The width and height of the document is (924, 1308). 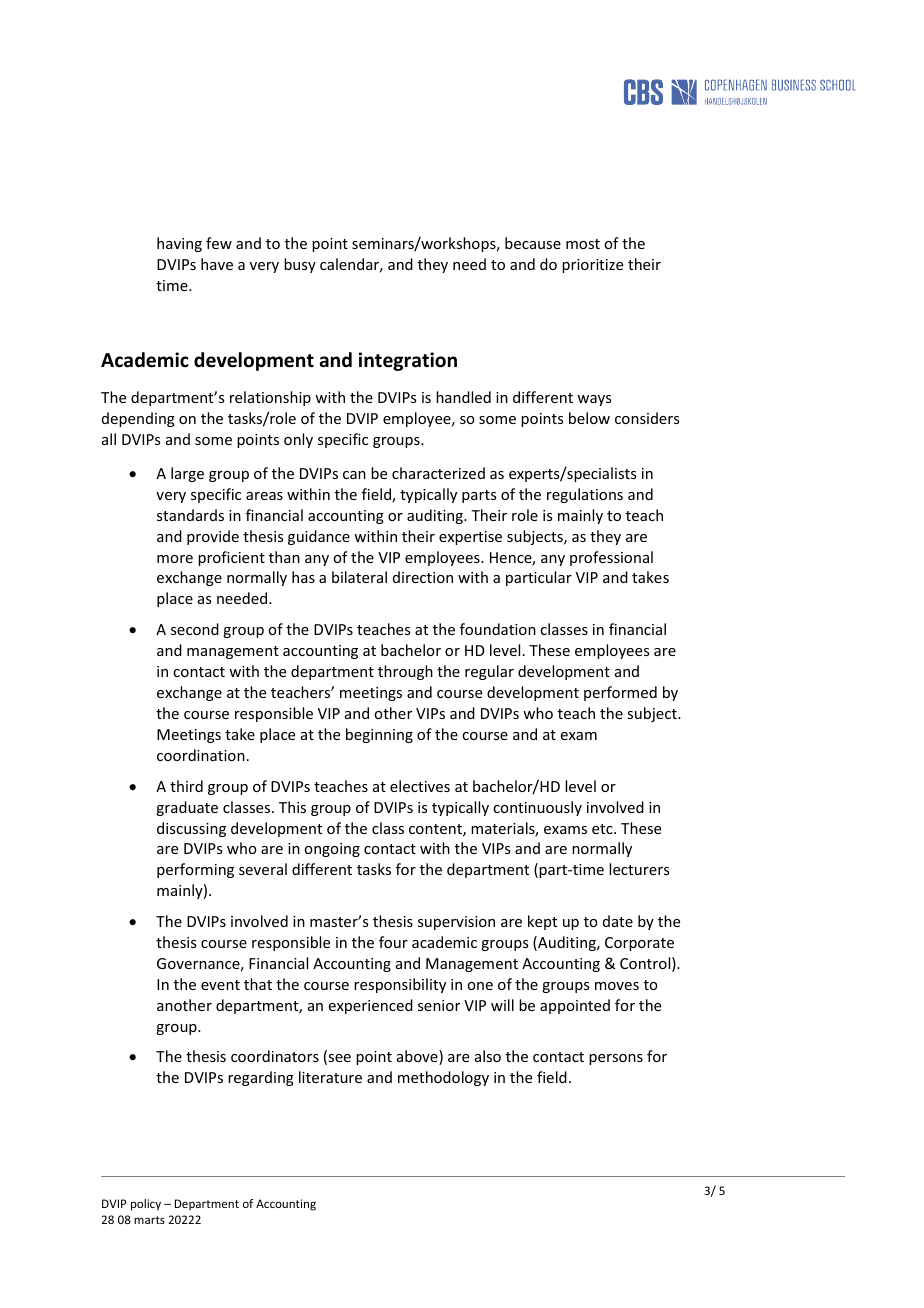 I want to click on methodology, so click(x=443, y=1078).
